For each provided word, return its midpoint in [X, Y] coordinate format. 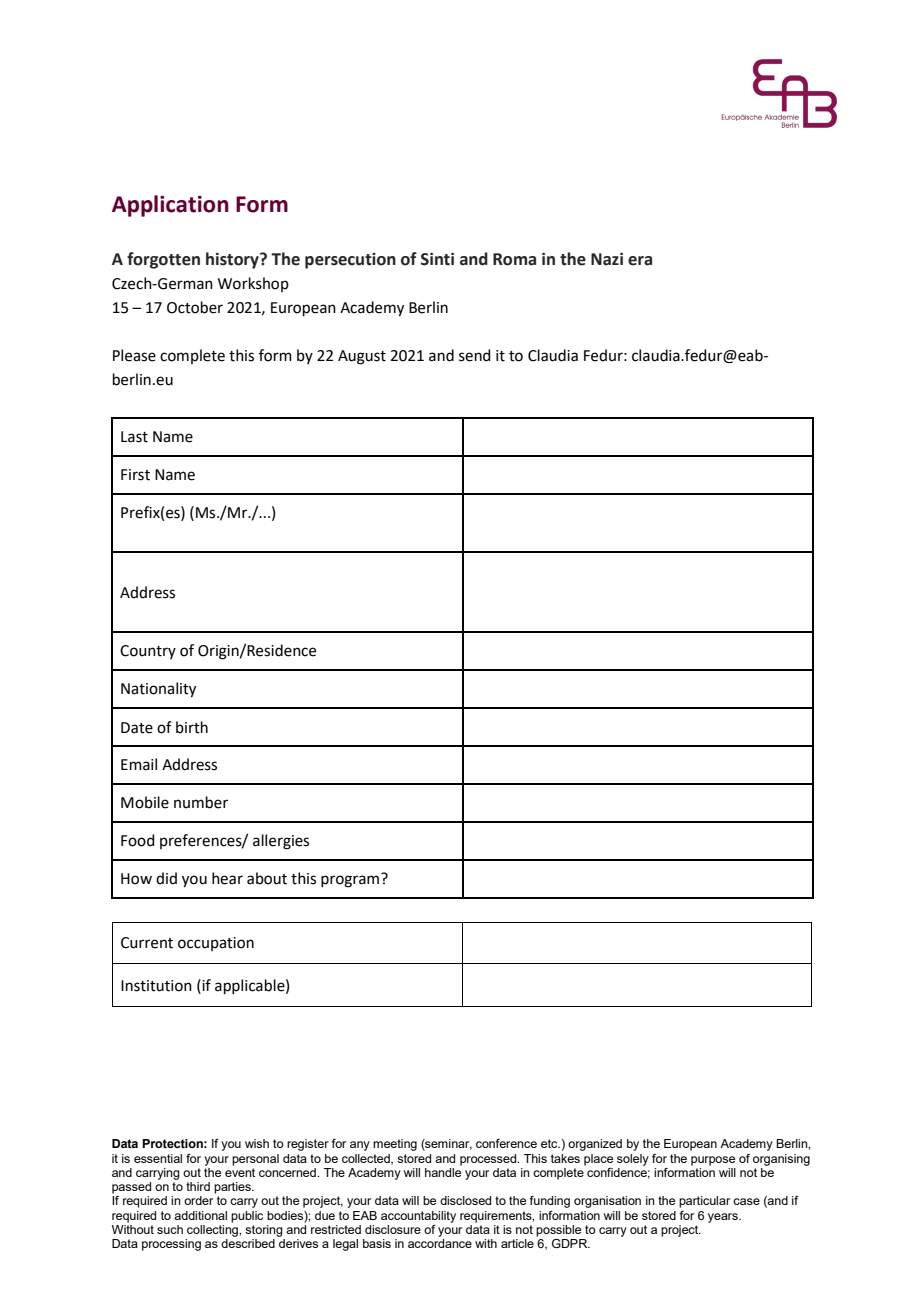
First [135, 475]
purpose [713, 1161]
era [640, 261]
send [475, 355]
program [350, 881]
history [233, 260]
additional [200, 1215]
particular [704, 1202]
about [267, 878]
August [362, 357]
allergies [281, 842]
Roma [514, 259]
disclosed [465, 1200]
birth [192, 727]
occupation [216, 944]
